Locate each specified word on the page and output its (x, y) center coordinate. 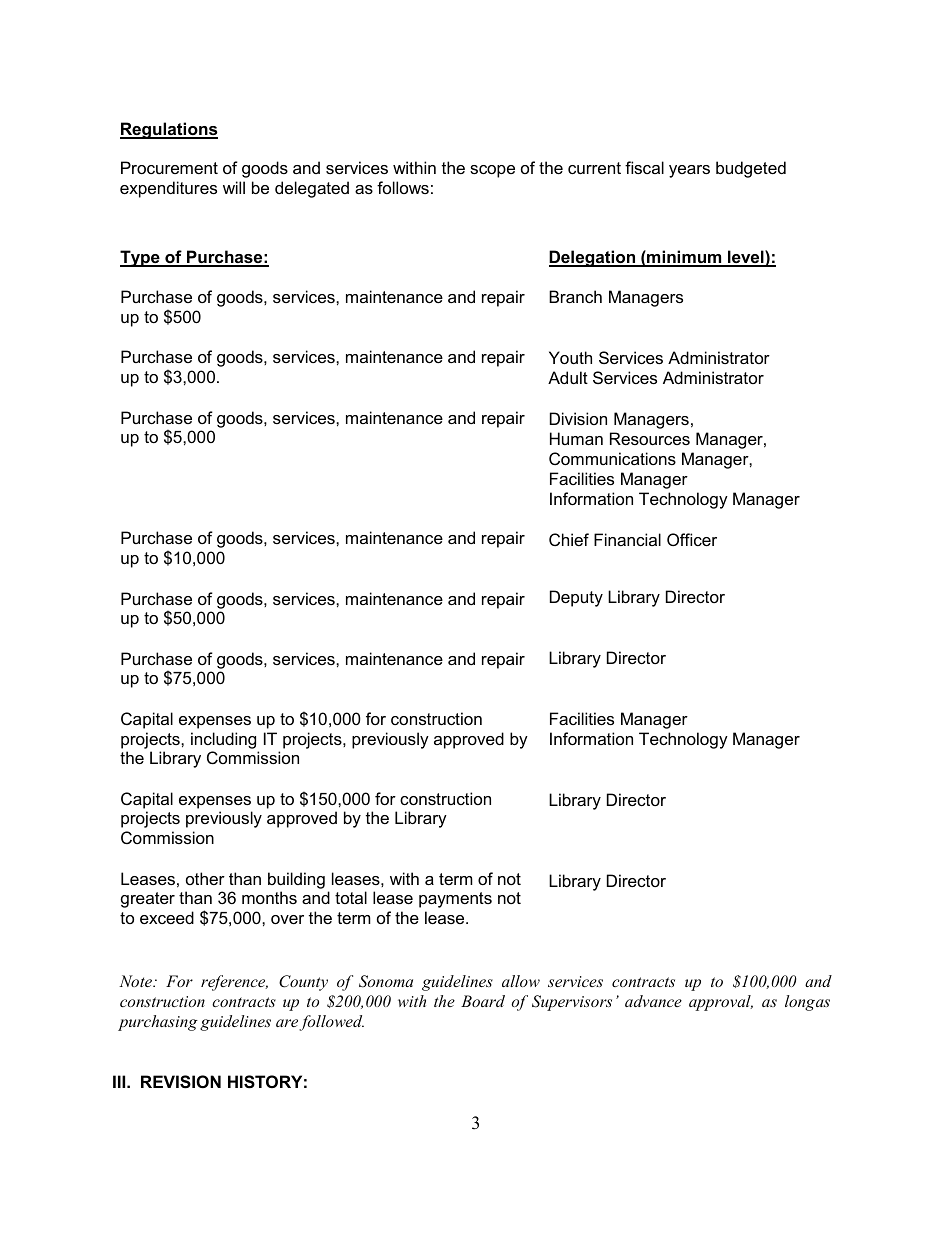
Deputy (576, 598)
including (223, 740)
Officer (692, 539)
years (689, 171)
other (205, 878)
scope (492, 171)
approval (721, 1003)
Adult (568, 377)
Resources (650, 438)
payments (455, 900)
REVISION (181, 1082)
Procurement (169, 167)
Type (141, 258)
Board (483, 1001)
